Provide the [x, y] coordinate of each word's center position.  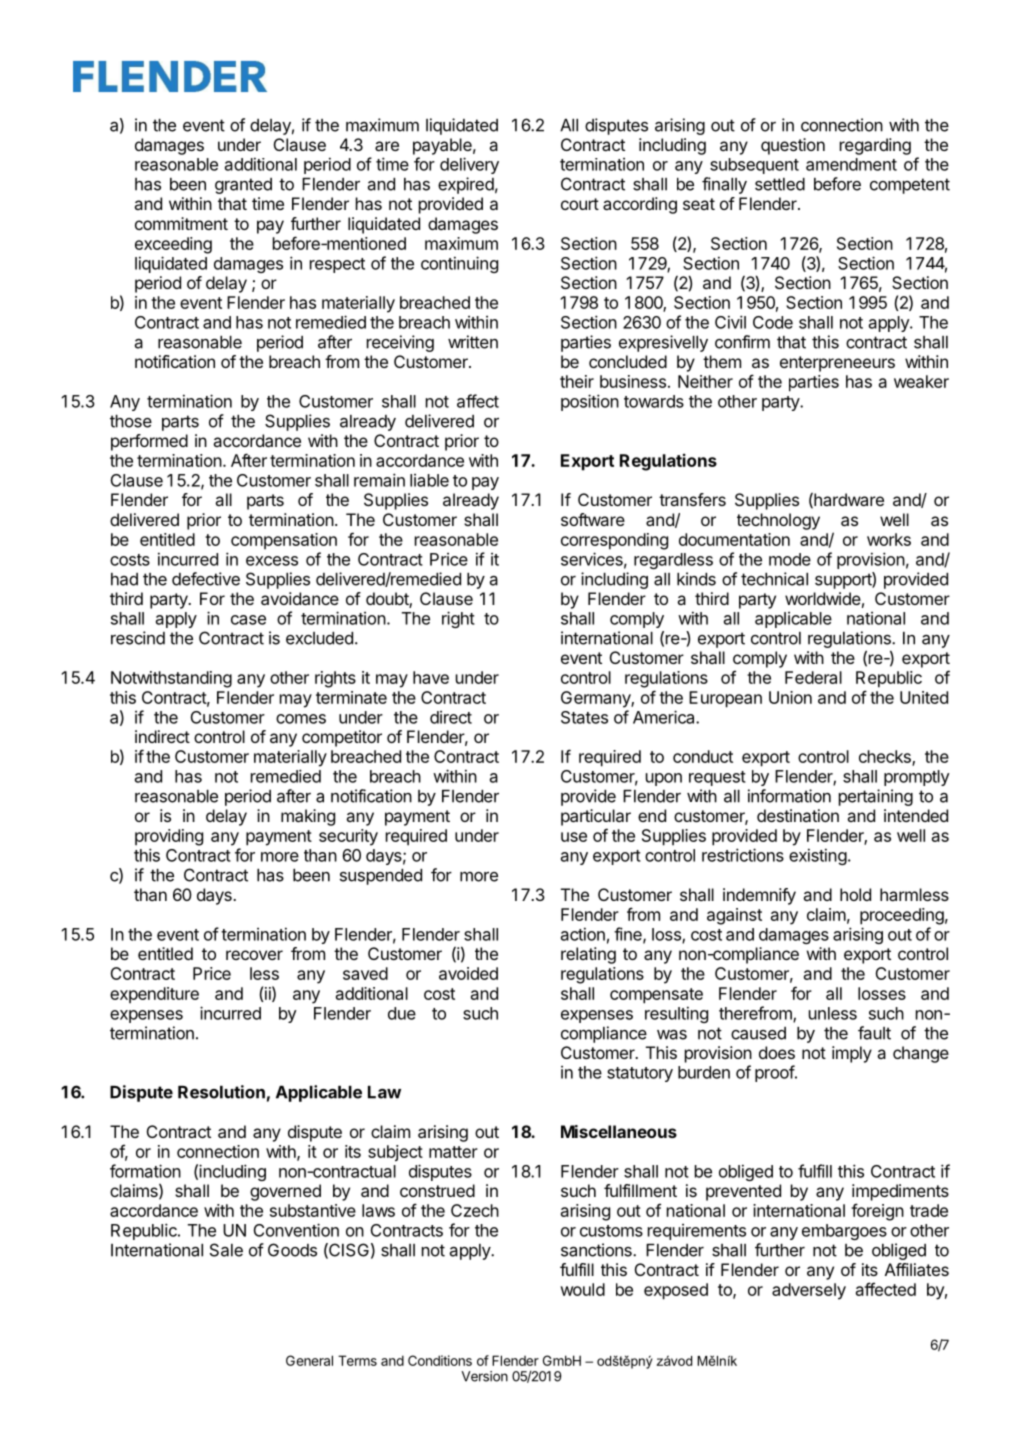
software [593, 519]
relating [588, 955]
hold [855, 894]
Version [484, 1376]
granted [243, 186]
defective [206, 579]
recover [254, 955]
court [580, 204]
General [309, 1360]
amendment [851, 164]
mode [790, 559]
